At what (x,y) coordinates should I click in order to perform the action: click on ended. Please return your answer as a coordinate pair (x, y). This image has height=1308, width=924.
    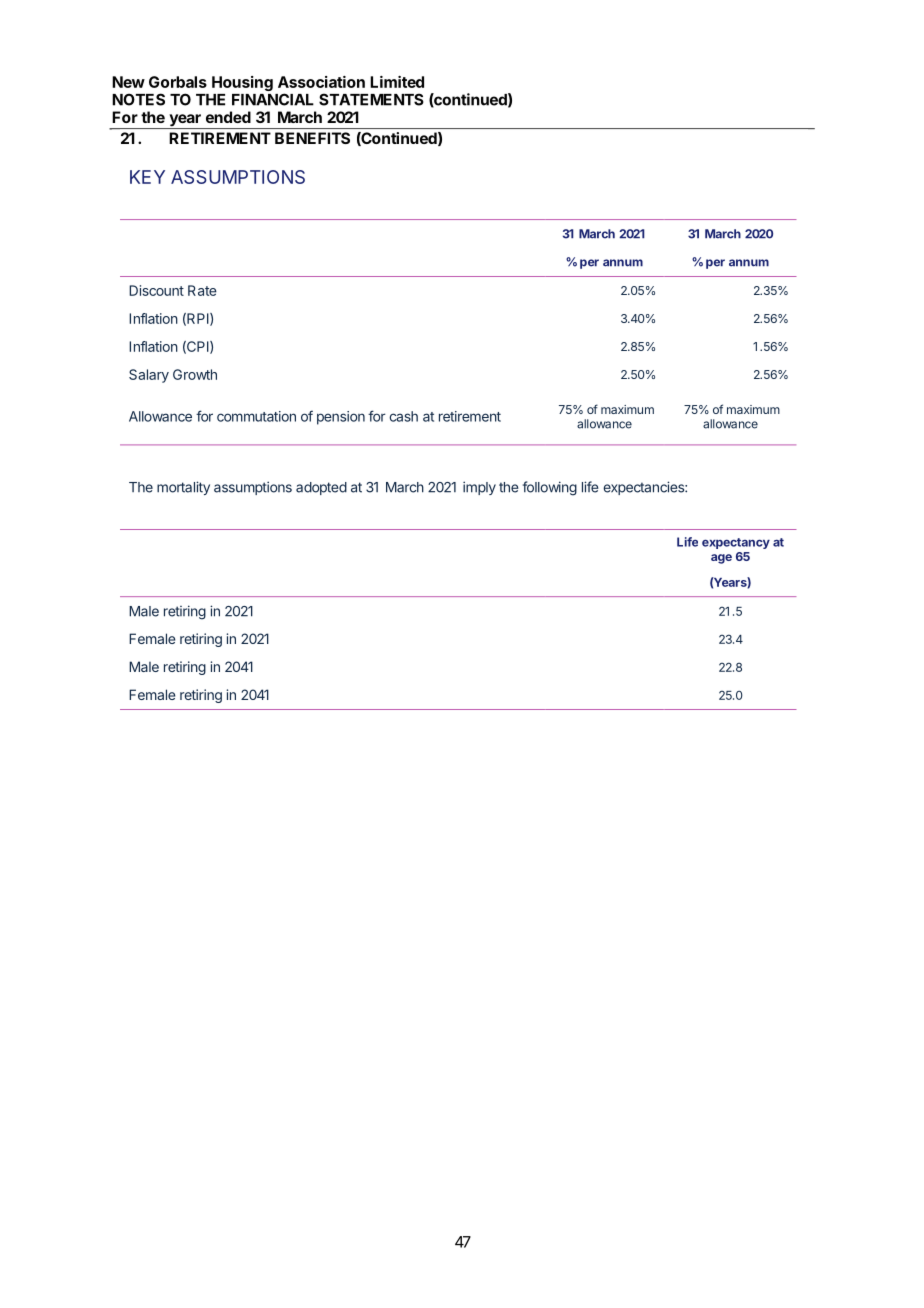
    Looking at the image, I should click on (228, 117).
